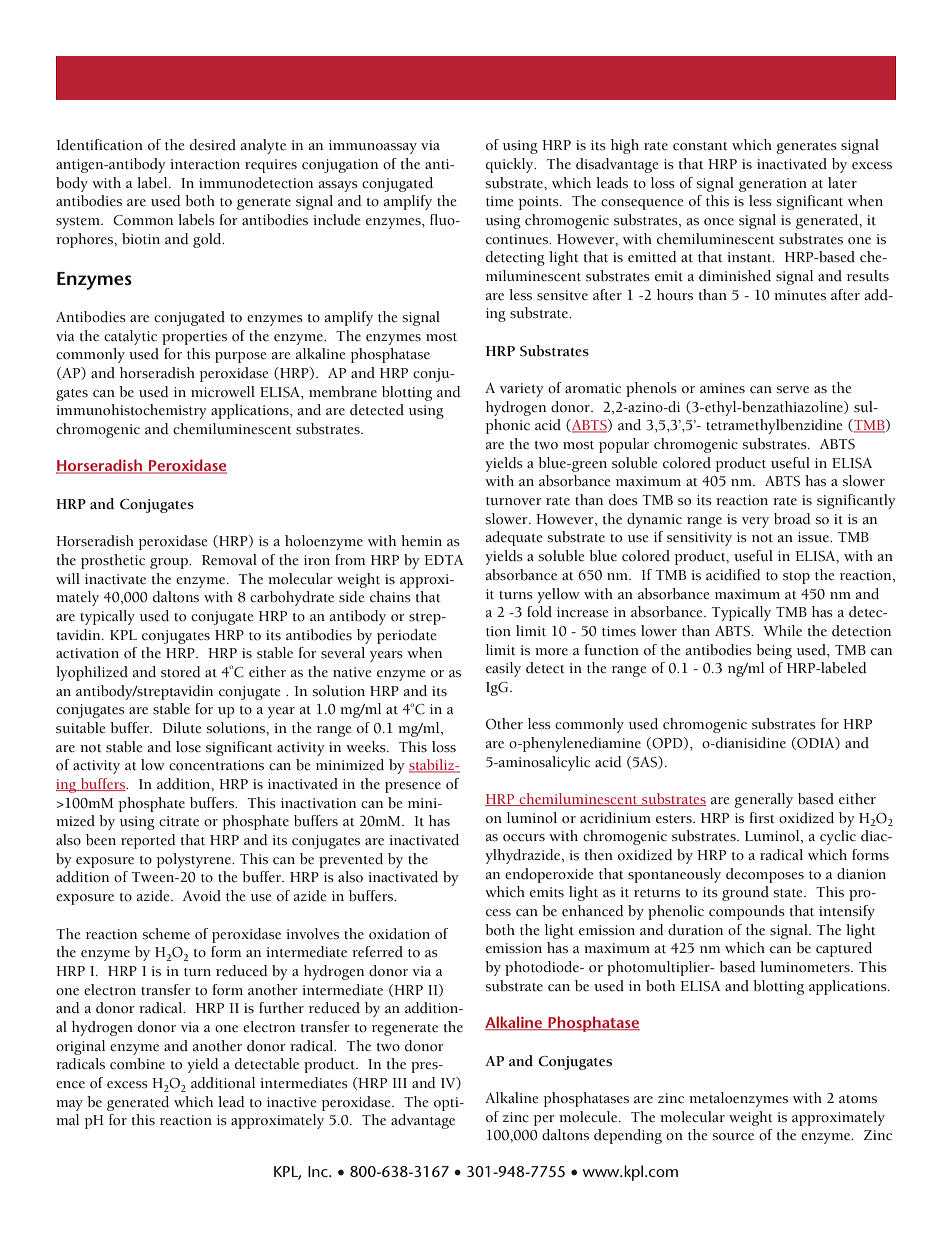  I want to click on combine, so click(137, 1064).
